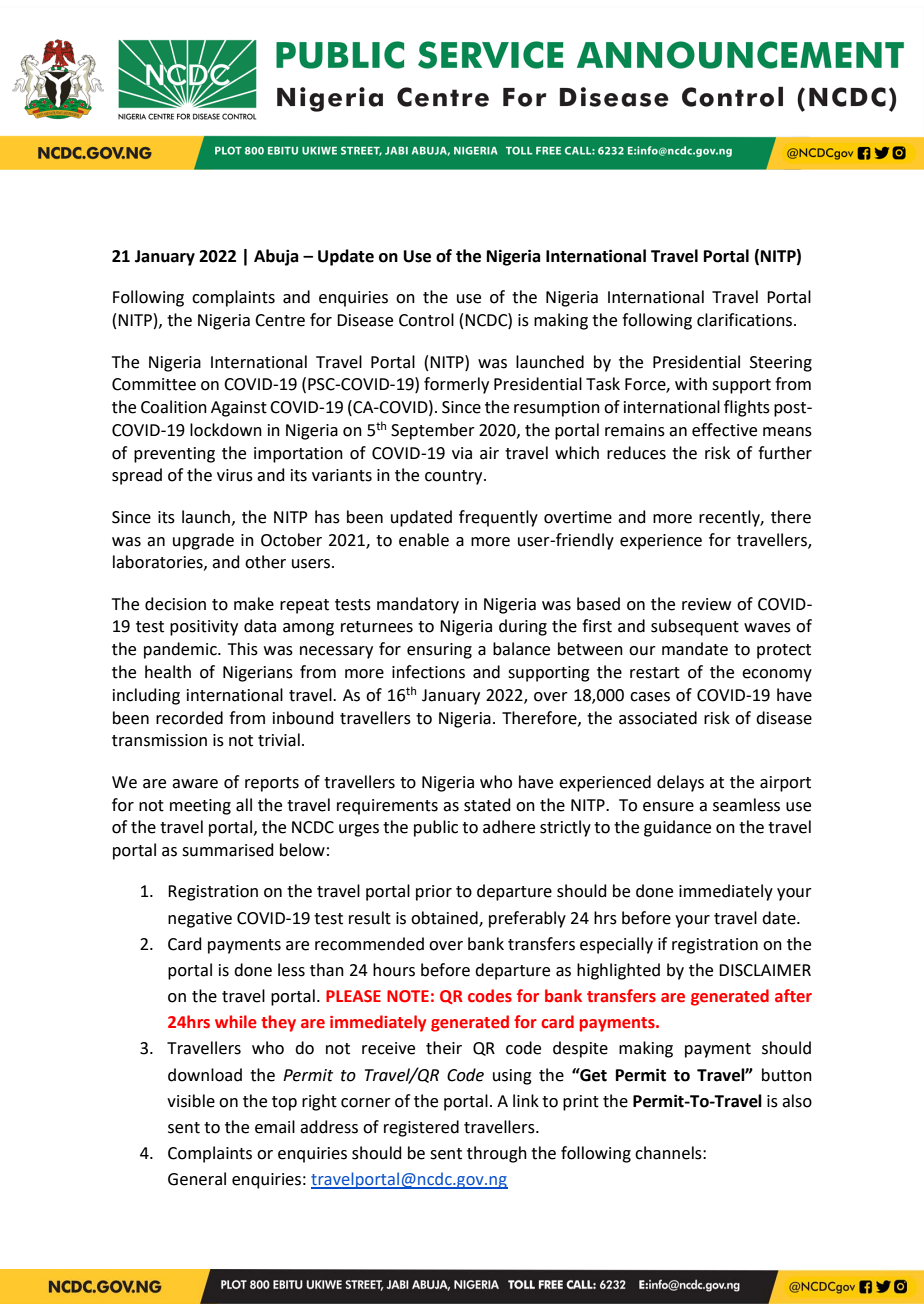  Describe the element at coordinates (280, 320) in the document. I see `Centre` at that location.
